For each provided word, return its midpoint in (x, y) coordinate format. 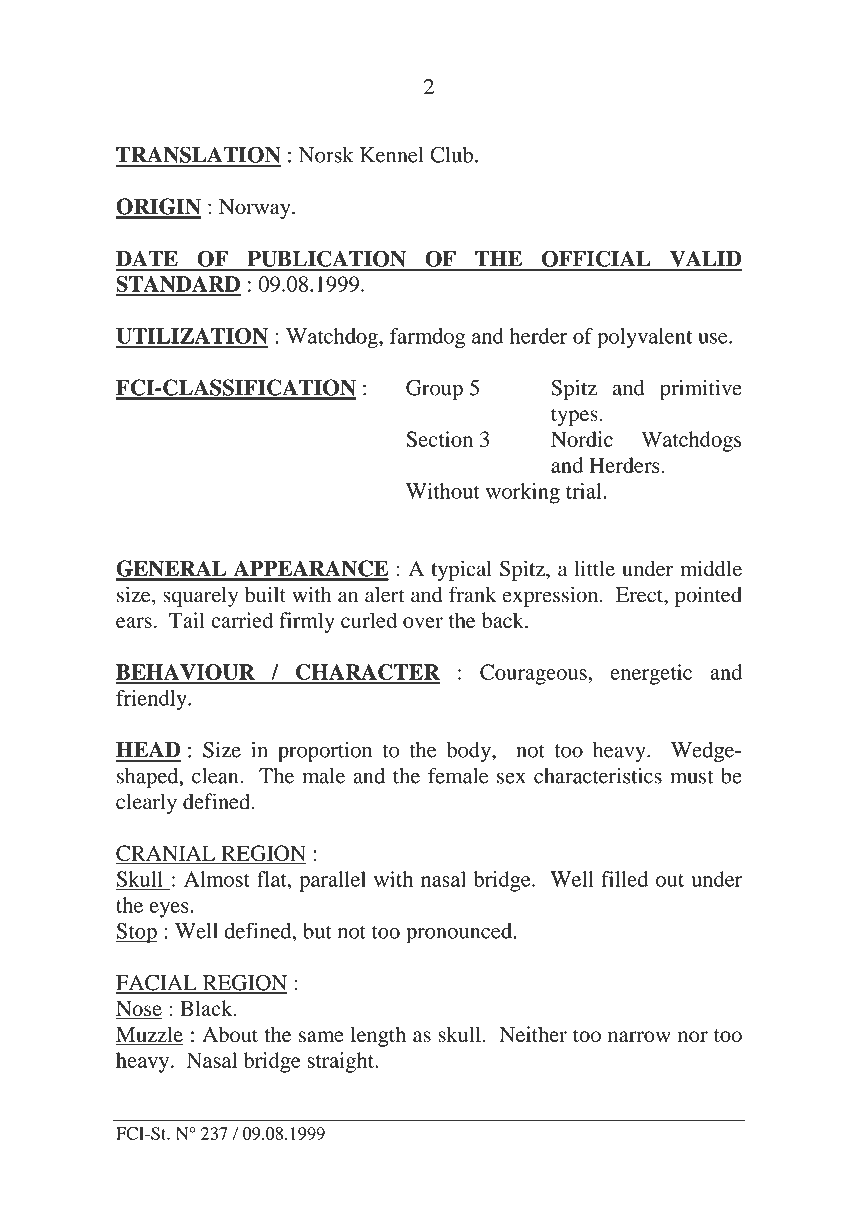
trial (585, 491)
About (230, 1034)
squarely (200, 597)
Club (451, 155)
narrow (639, 1037)
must (691, 777)
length (378, 1036)
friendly (152, 700)
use (714, 338)
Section (439, 439)
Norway (256, 209)
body (470, 752)
